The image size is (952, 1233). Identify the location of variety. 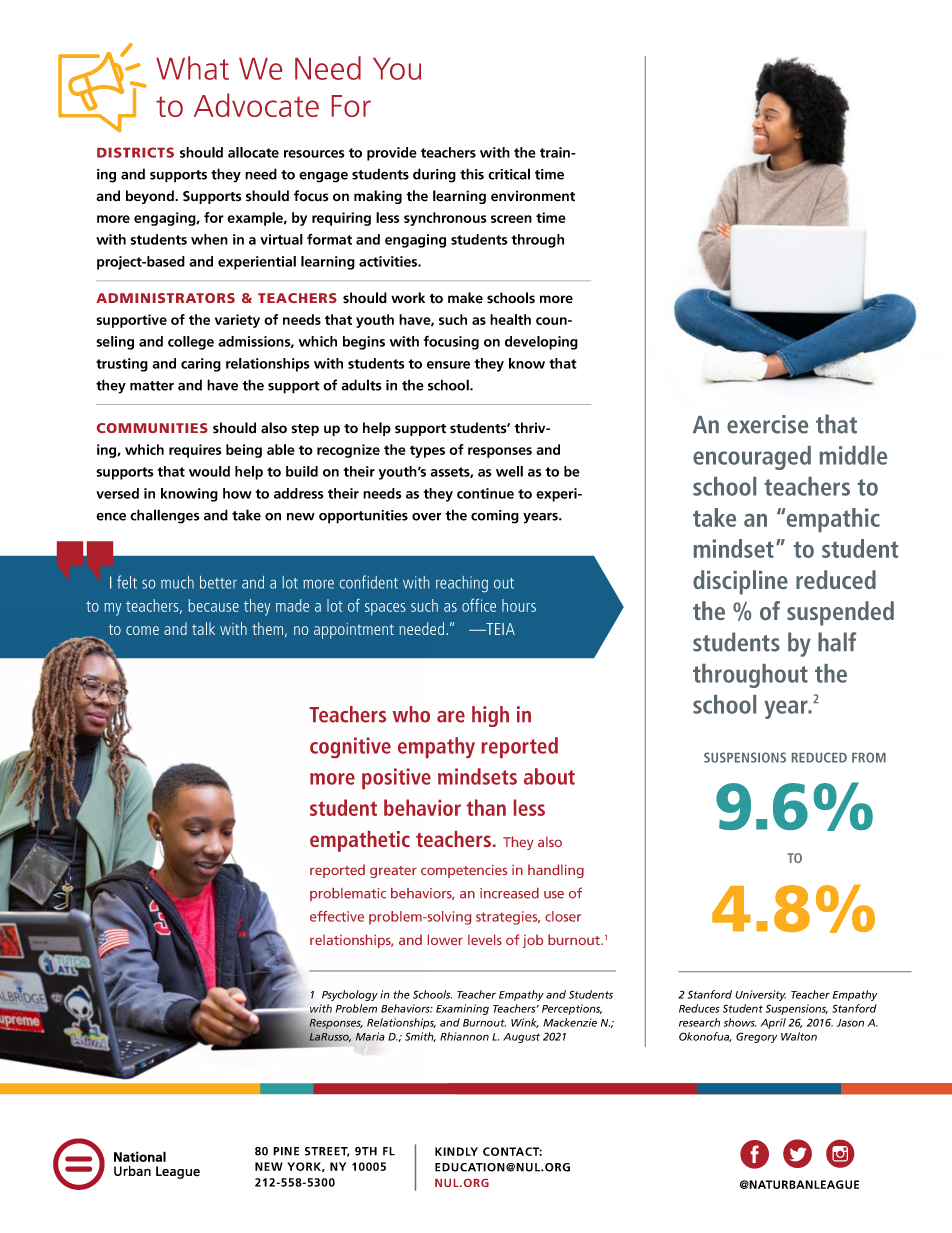
(237, 321).
